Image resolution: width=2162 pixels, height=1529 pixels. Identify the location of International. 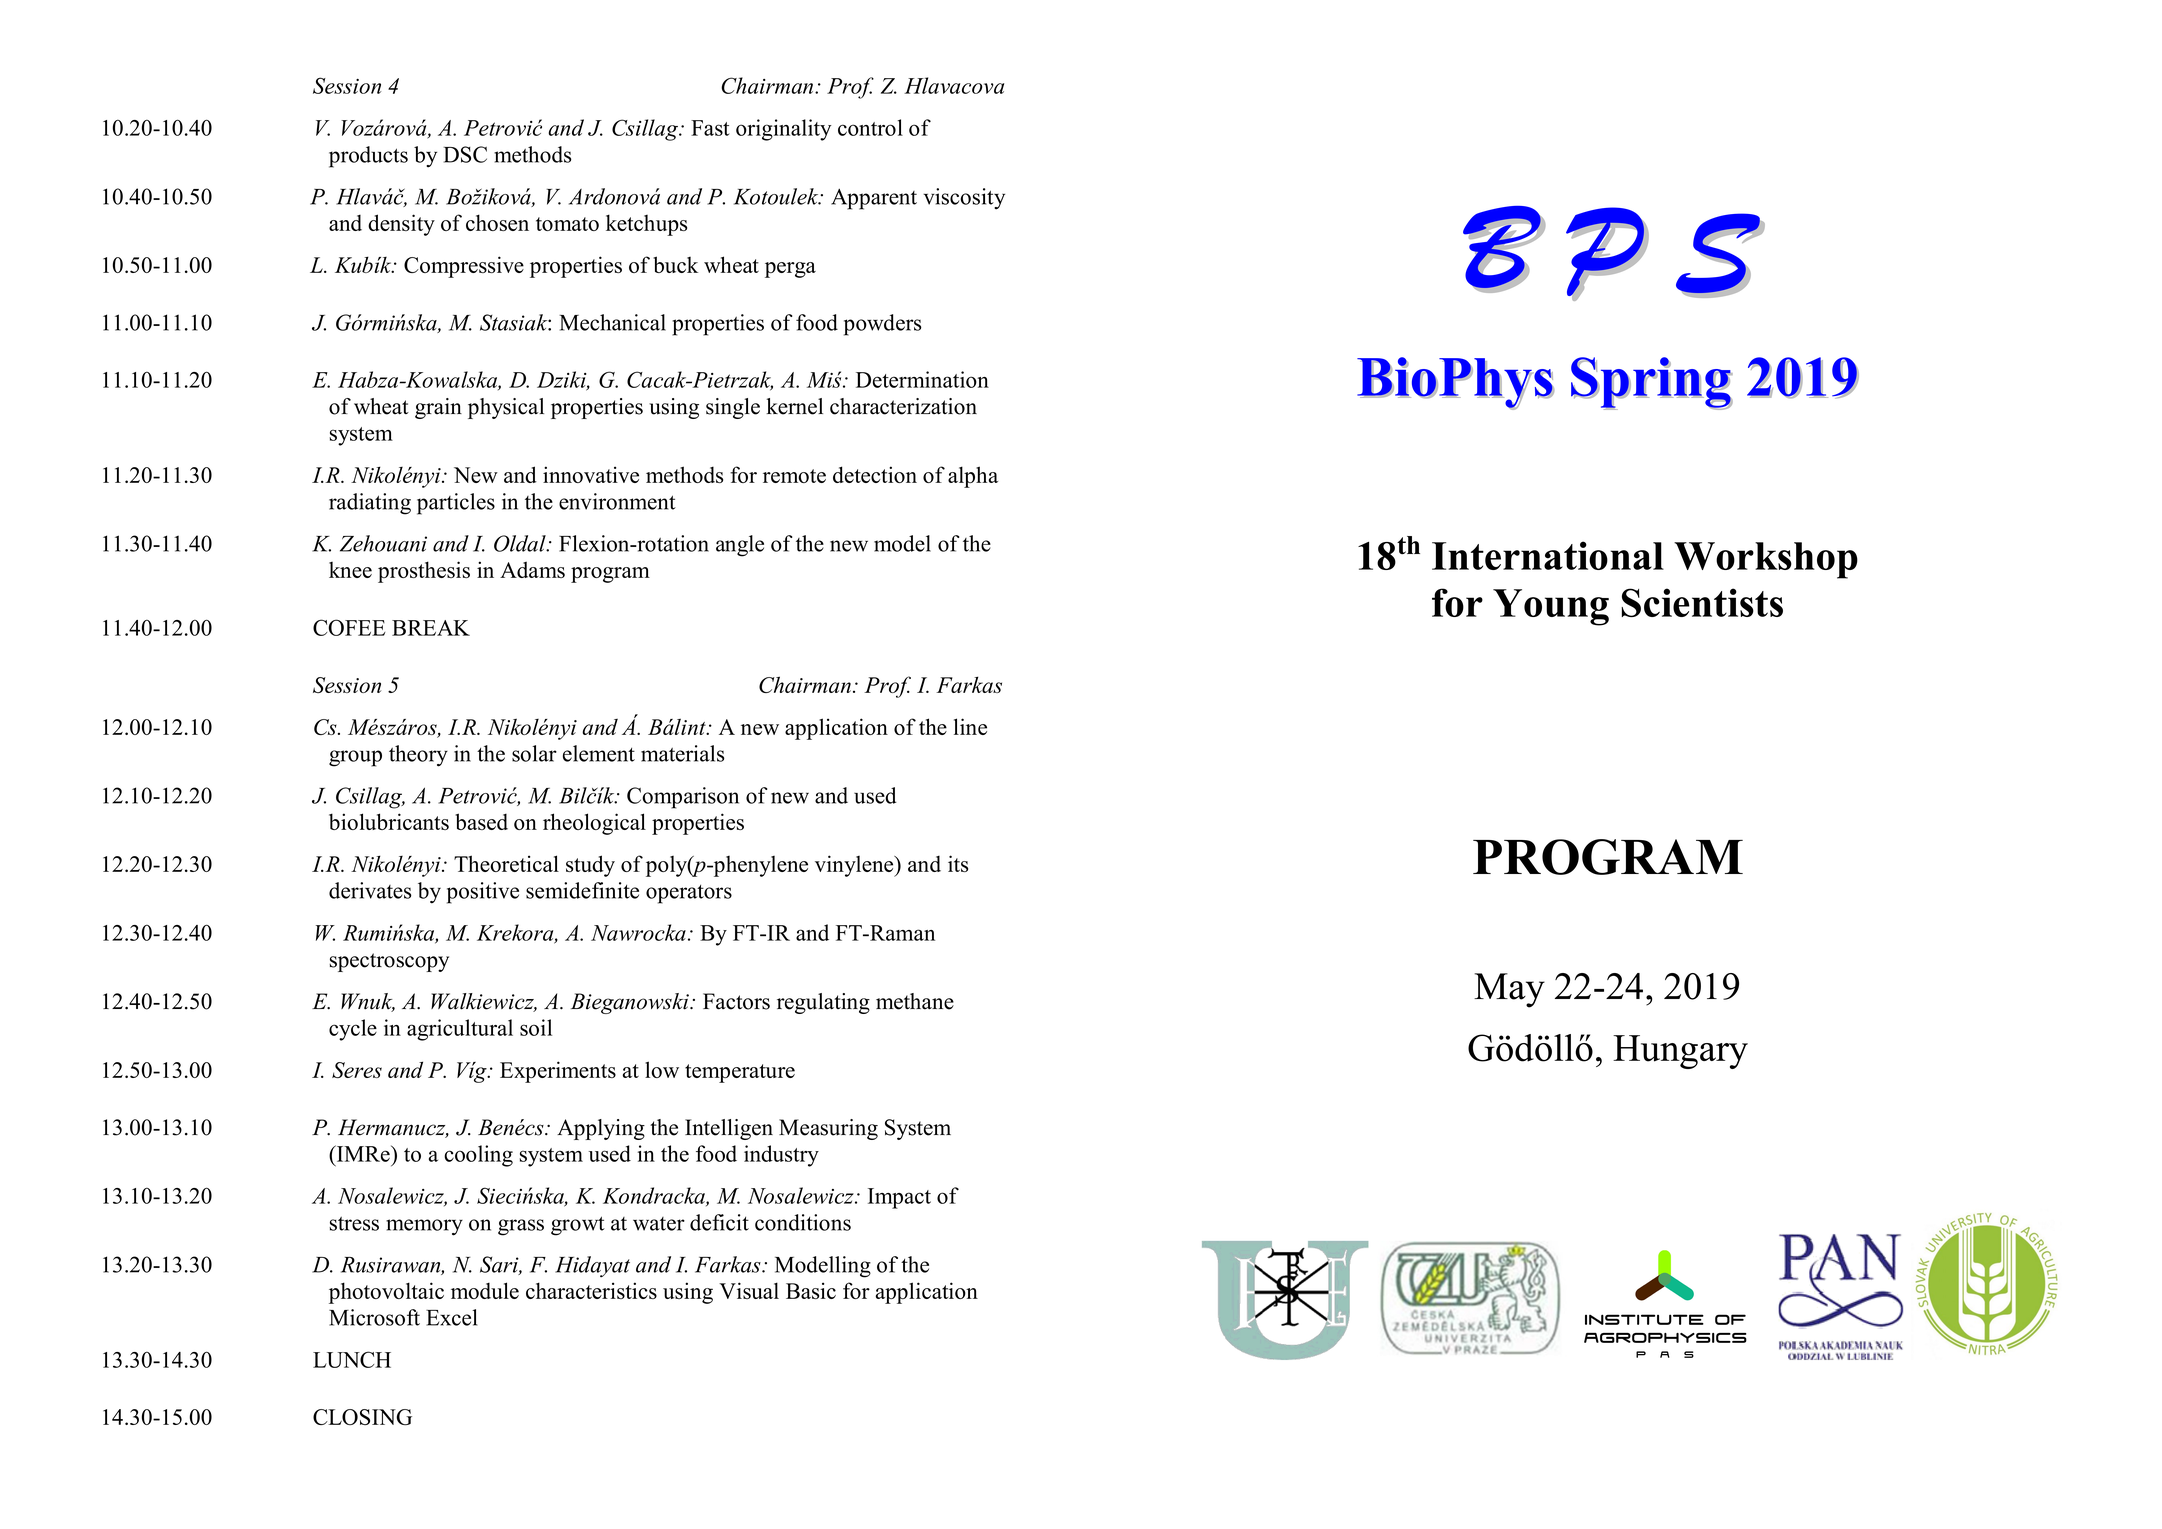
(1548, 555).
